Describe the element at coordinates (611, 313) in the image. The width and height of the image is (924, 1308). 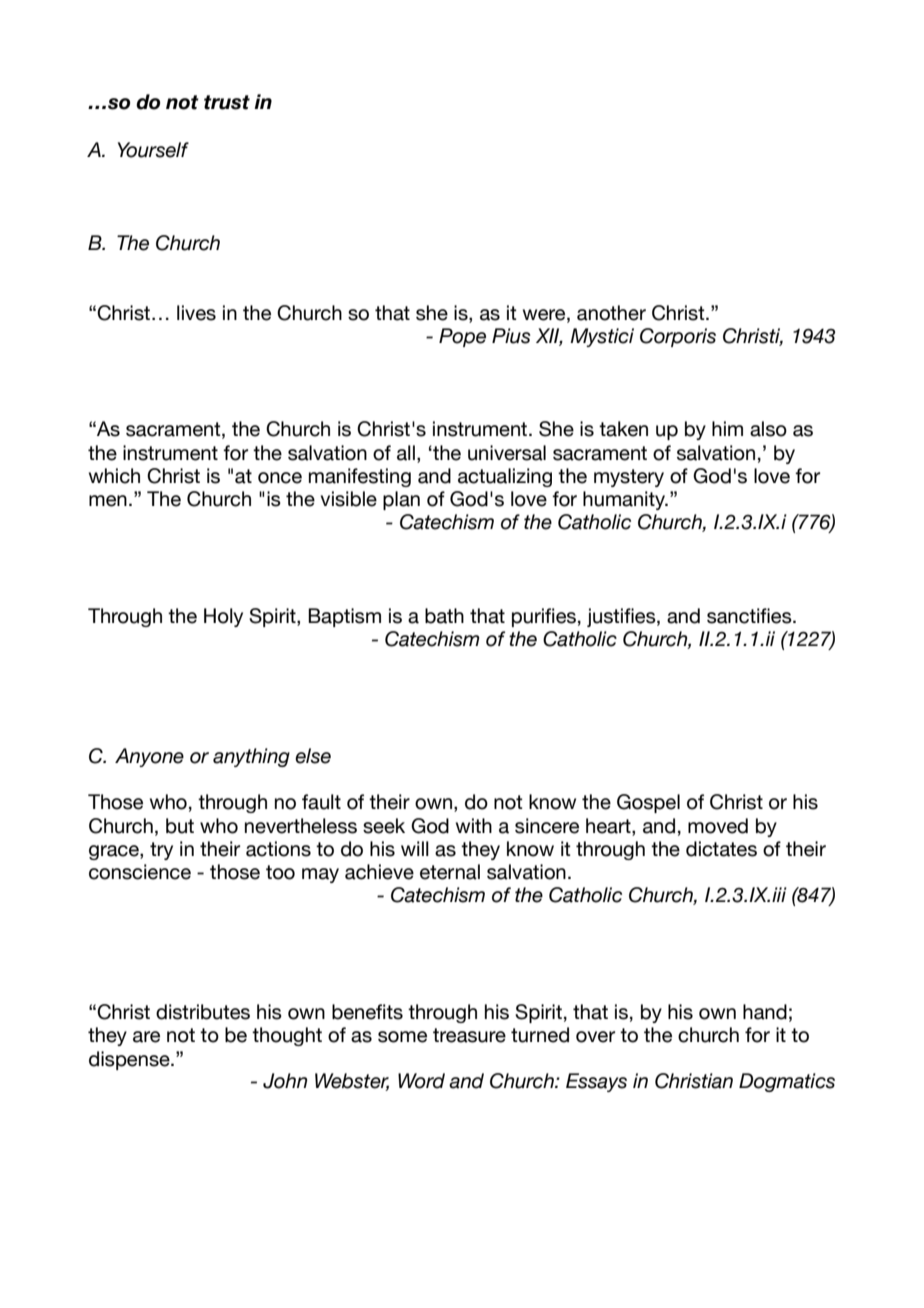
I see `another` at that location.
